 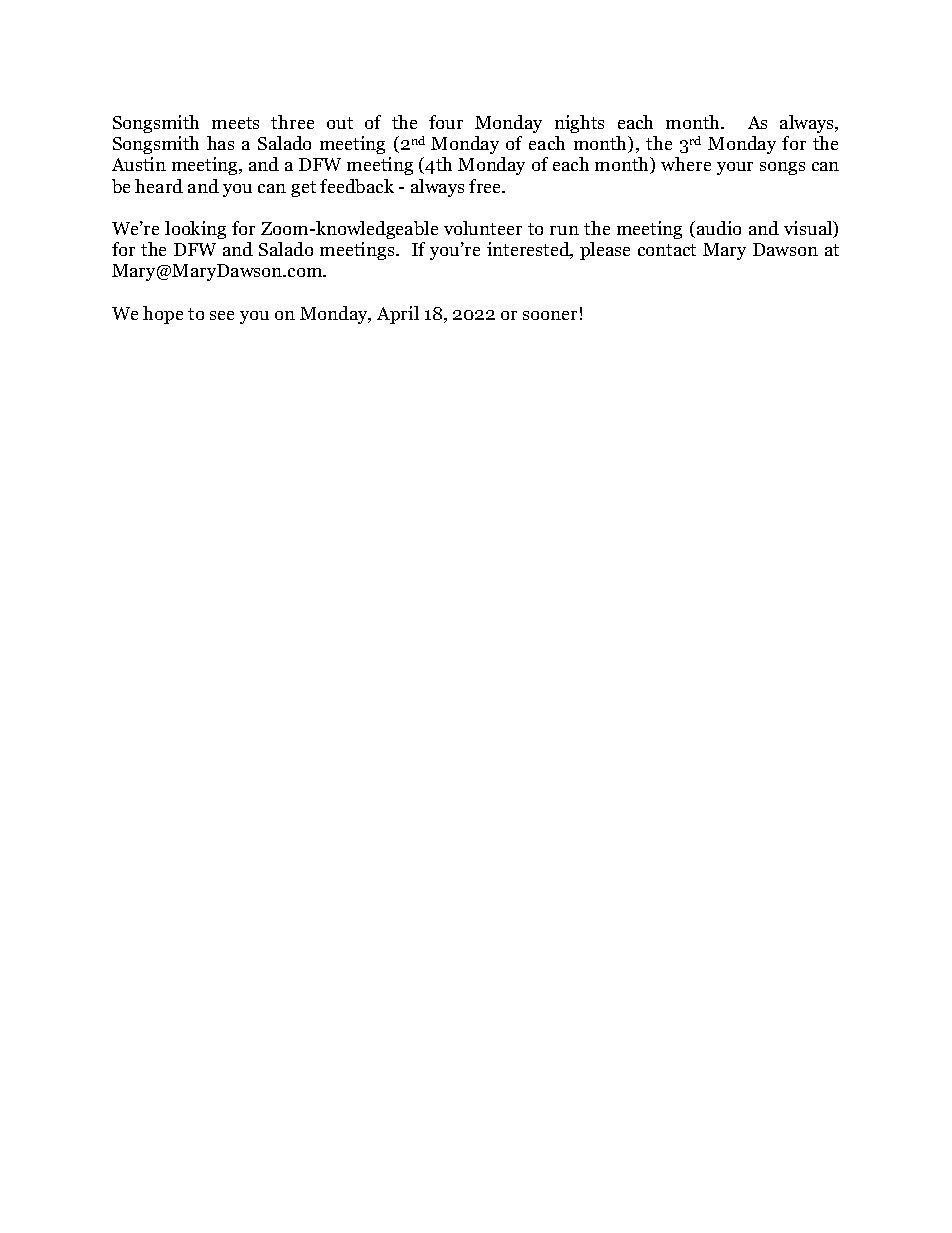 What do you see at coordinates (446, 122) in the page?
I see `four` at bounding box center [446, 122].
